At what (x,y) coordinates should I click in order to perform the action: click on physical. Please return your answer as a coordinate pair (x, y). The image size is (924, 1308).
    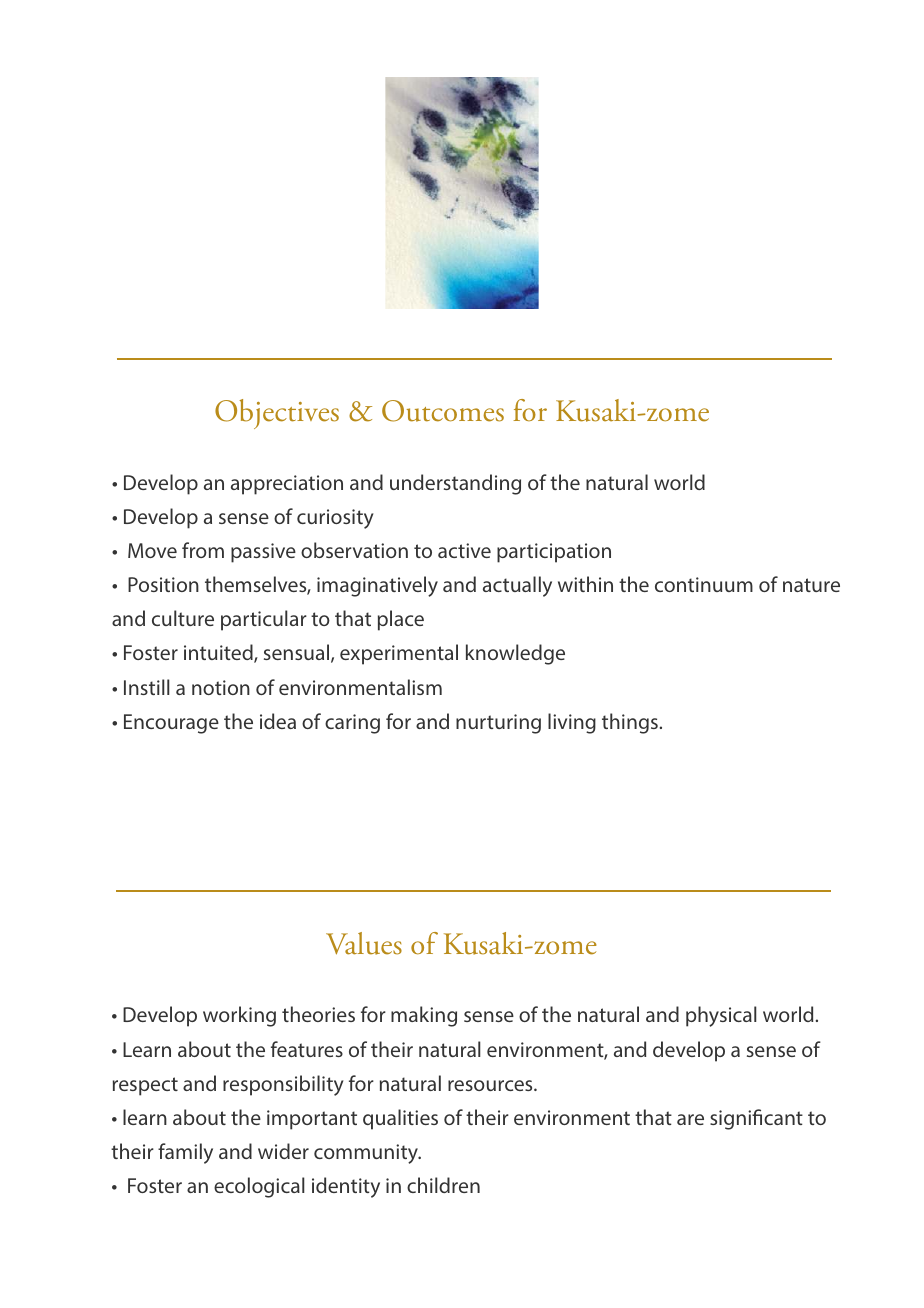
    Looking at the image, I should click on (721, 1016).
